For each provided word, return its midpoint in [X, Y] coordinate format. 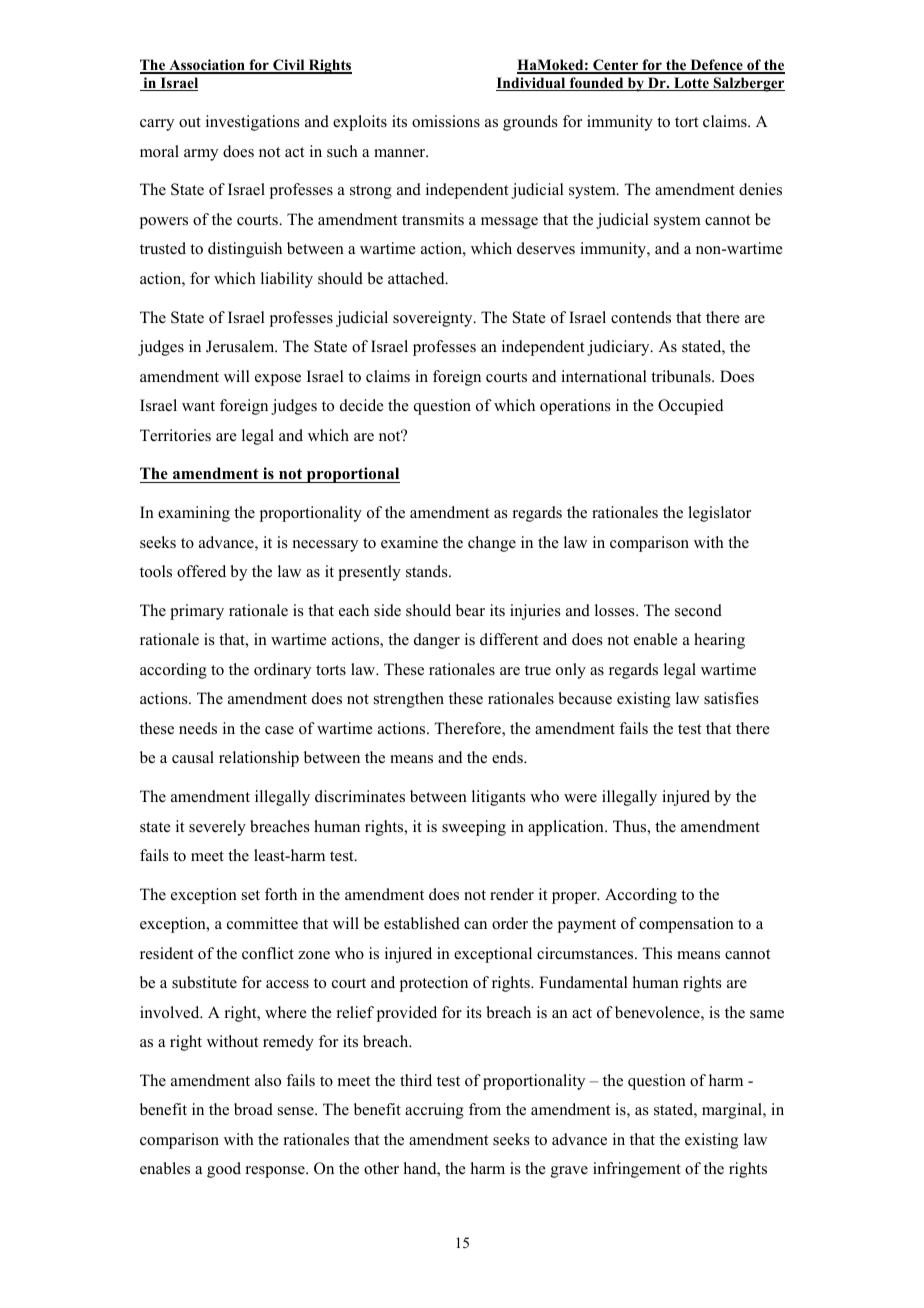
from [485, 1109]
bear [470, 610]
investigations [253, 123]
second [698, 610]
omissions [446, 121]
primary [197, 612]
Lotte [691, 84]
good [224, 1170]
